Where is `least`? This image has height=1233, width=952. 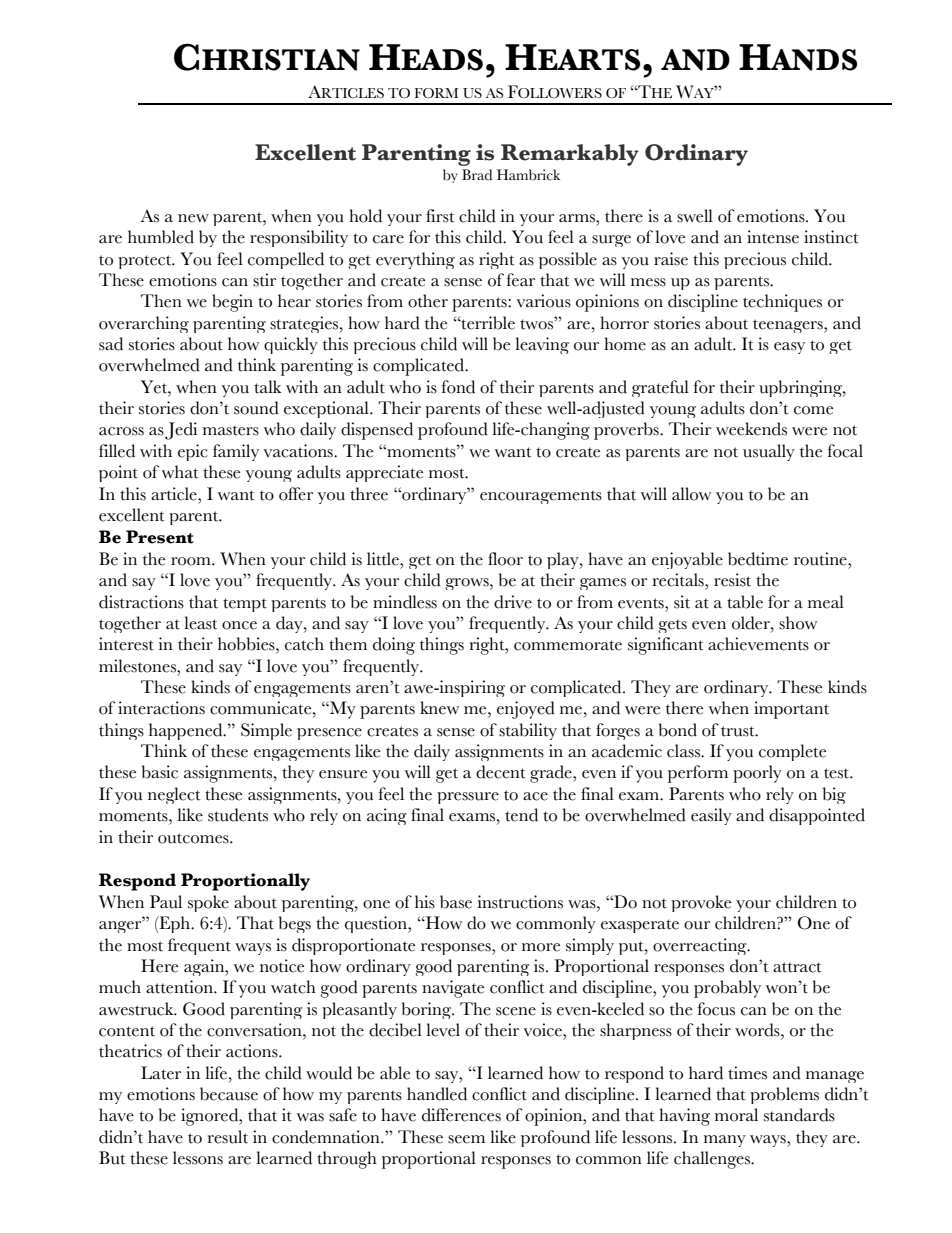
least is located at coordinates (201, 623).
